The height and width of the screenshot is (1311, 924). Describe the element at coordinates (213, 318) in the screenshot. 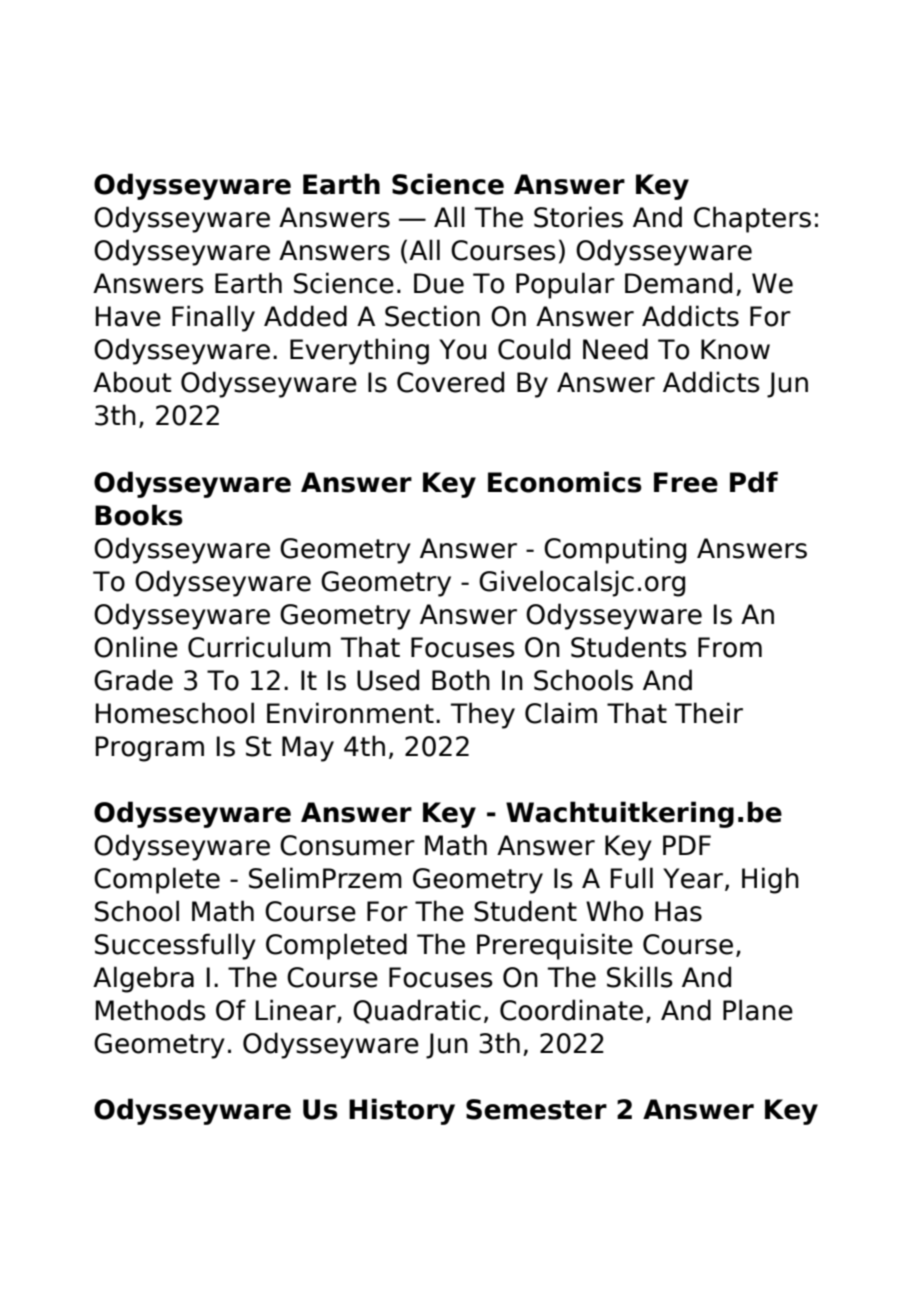

I see `Finally` at that location.
